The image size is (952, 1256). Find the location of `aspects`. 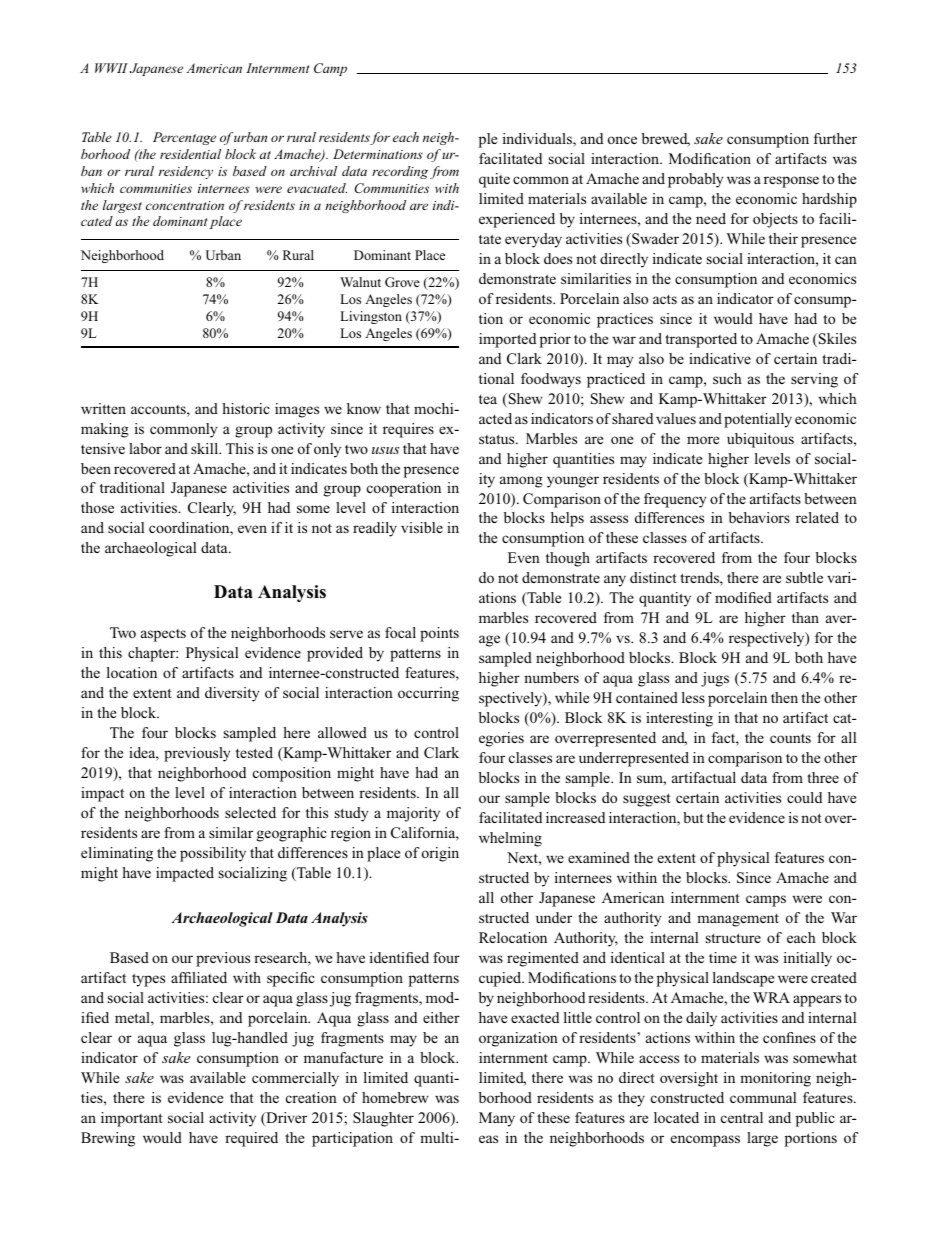

aspects is located at coordinates (163, 635).
